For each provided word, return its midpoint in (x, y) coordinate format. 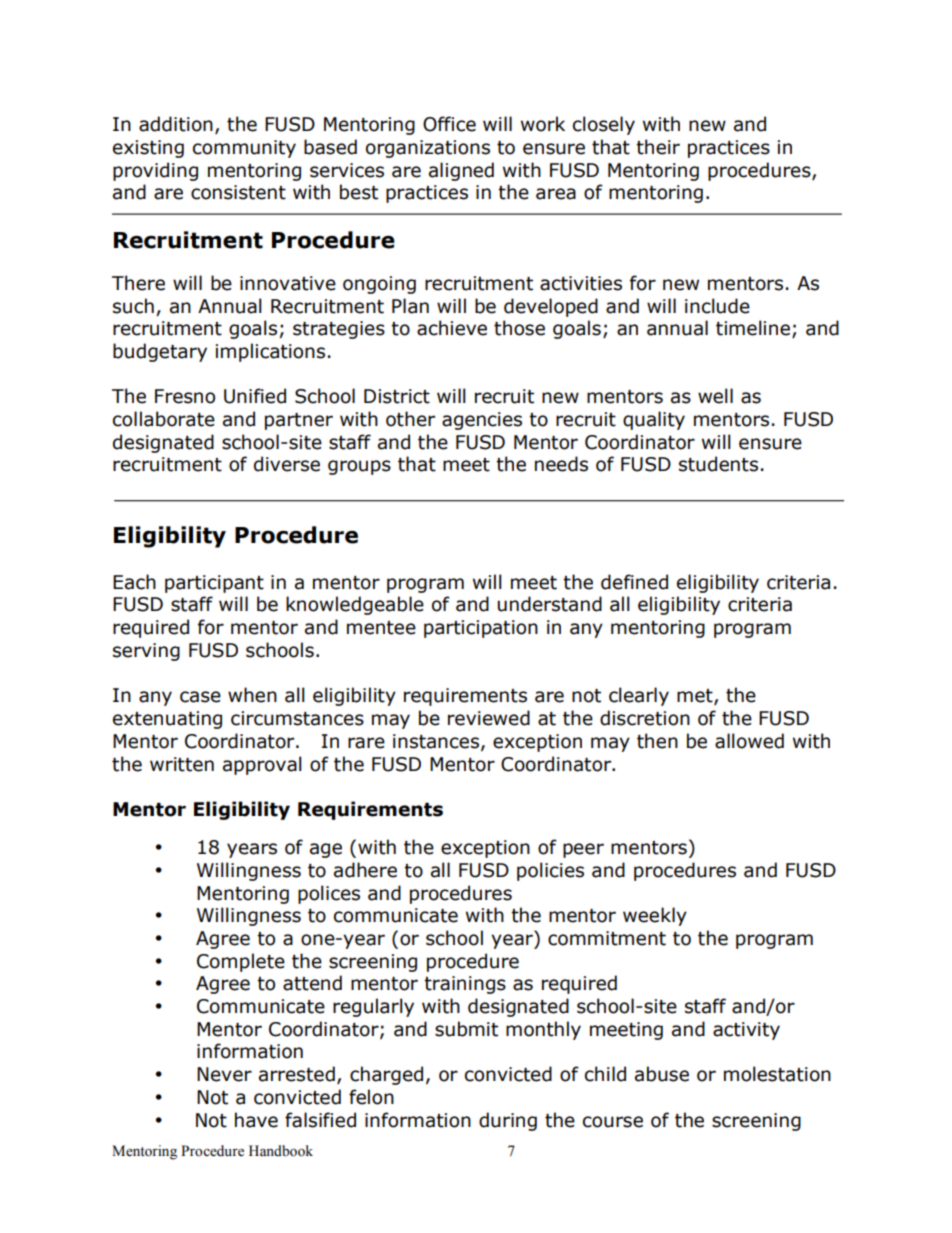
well (715, 396)
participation (481, 629)
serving (146, 652)
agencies (482, 421)
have (256, 1120)
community (244, 149)
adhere (365, 870)
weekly (655, 916)
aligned (461, 171)
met (696, 697)
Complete (241, 962)
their (658, 147)
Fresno (185, 396)
